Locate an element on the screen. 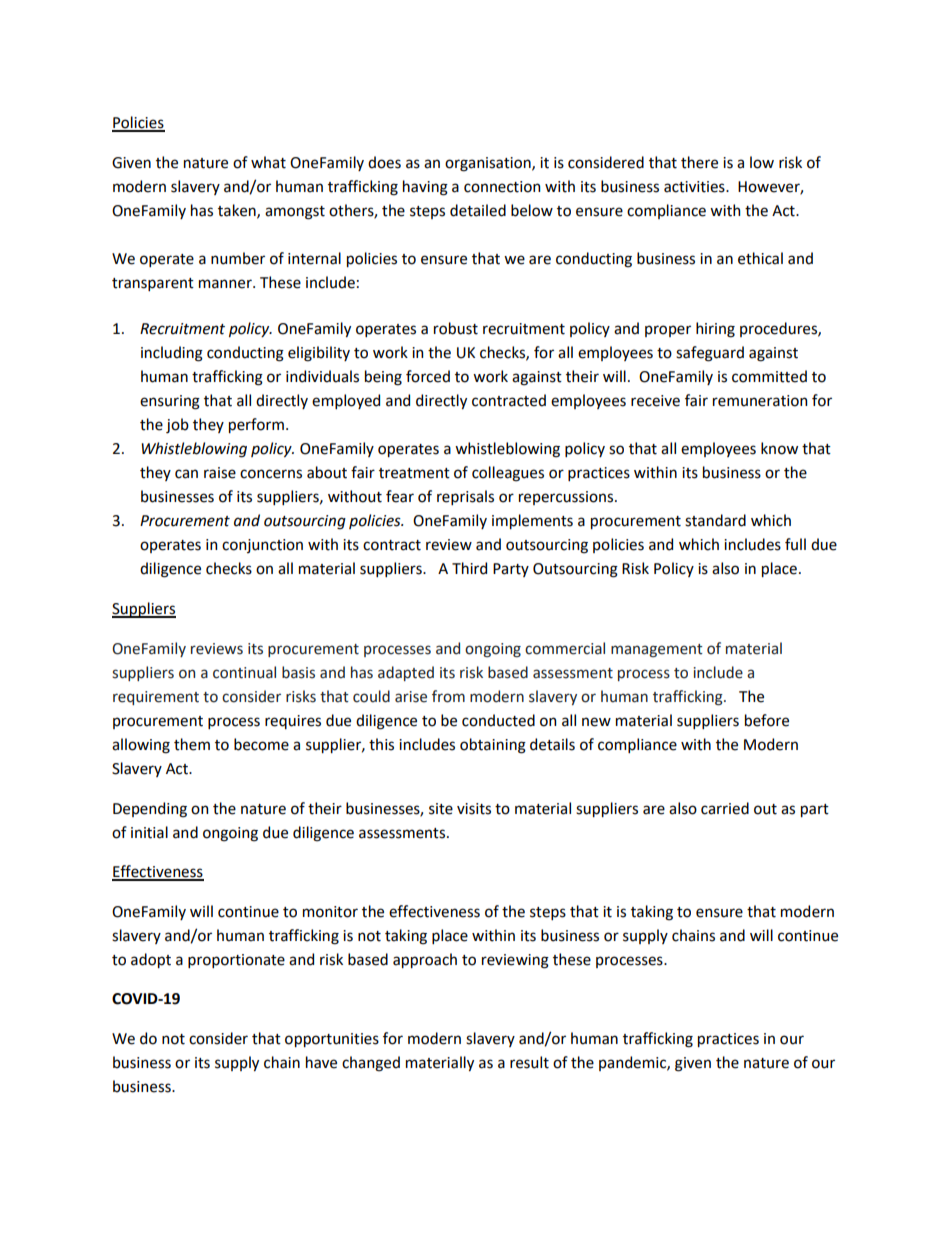 This screenshot has height=1233, width=952. what is located at coordinates (268, 162).
